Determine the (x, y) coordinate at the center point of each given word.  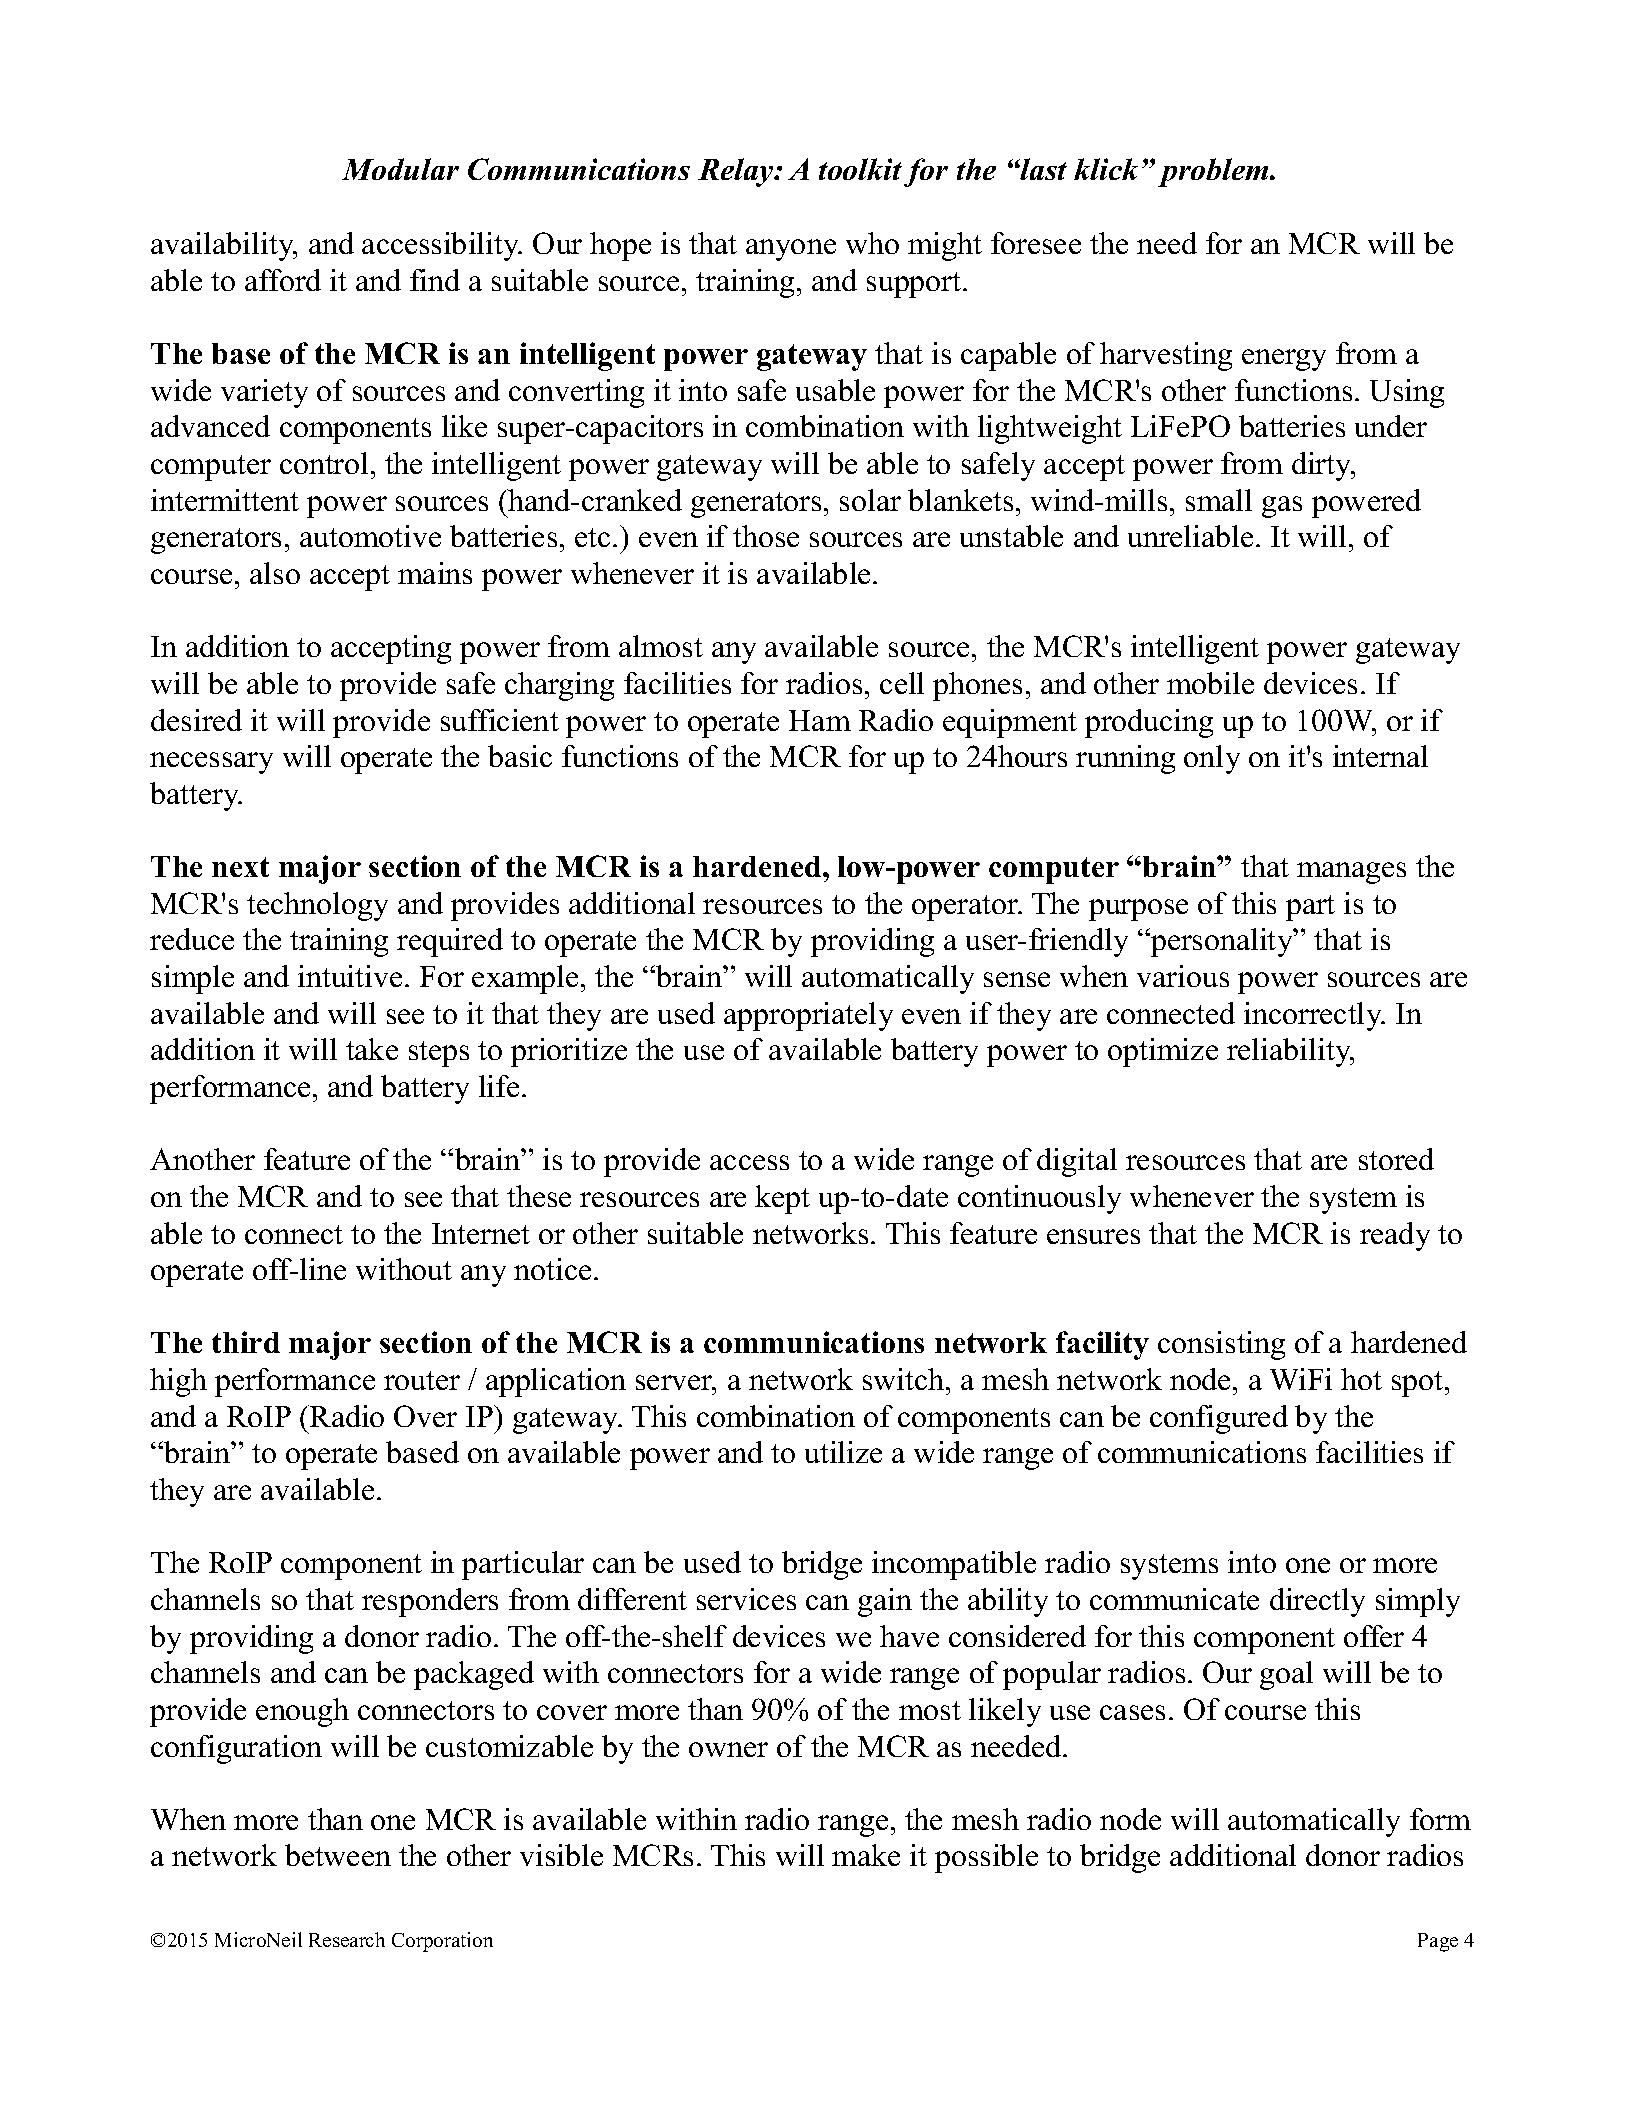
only (1212, 759)
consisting (1221, 1345)
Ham (820, 720)
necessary (211, 763)
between (338, 1855)
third (246, 1342)
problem (1214, 172)
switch (905, 1379)
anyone (791, 250)
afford (283, 280)
